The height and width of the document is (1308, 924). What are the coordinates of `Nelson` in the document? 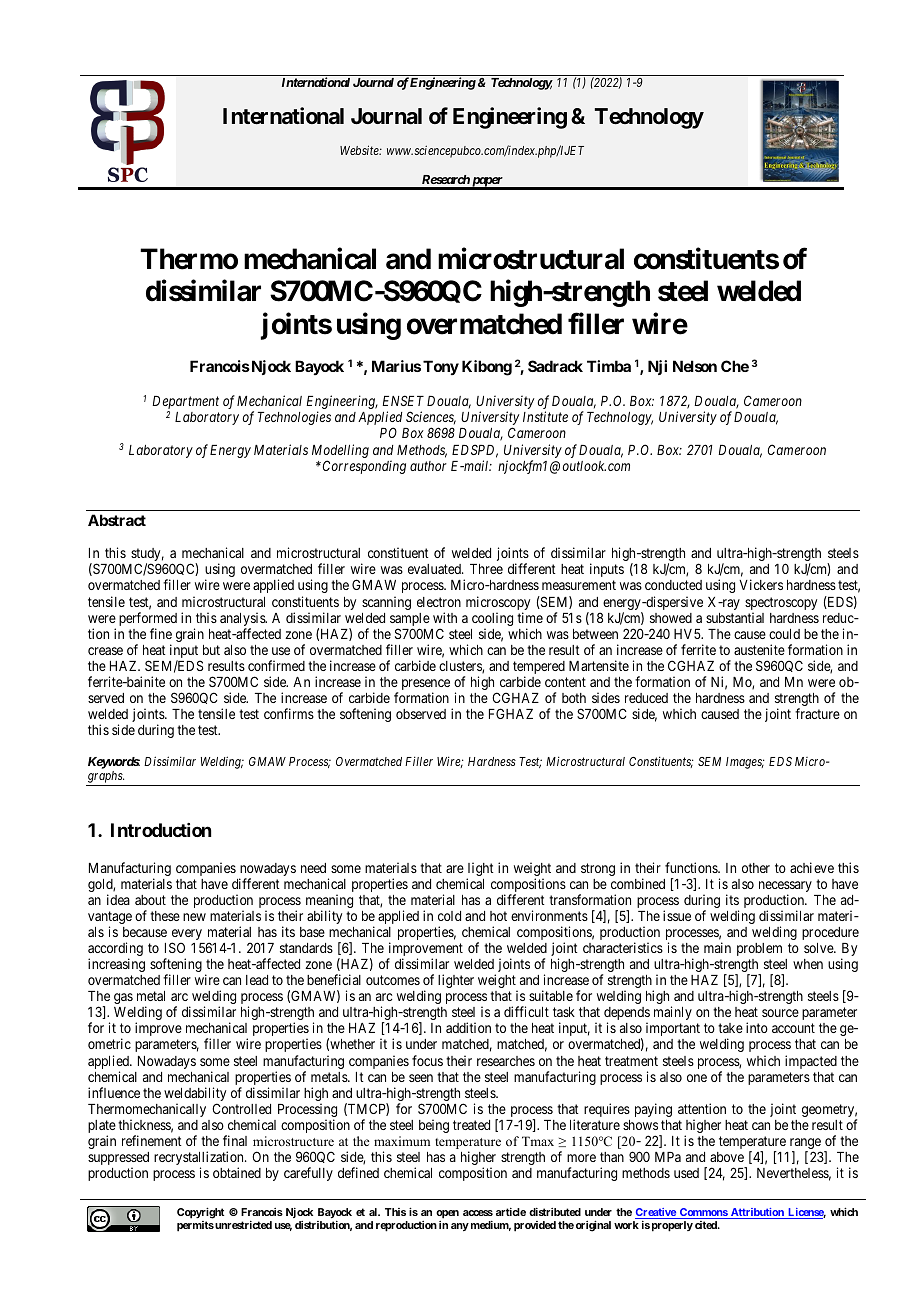 It's located at (695, 366).
